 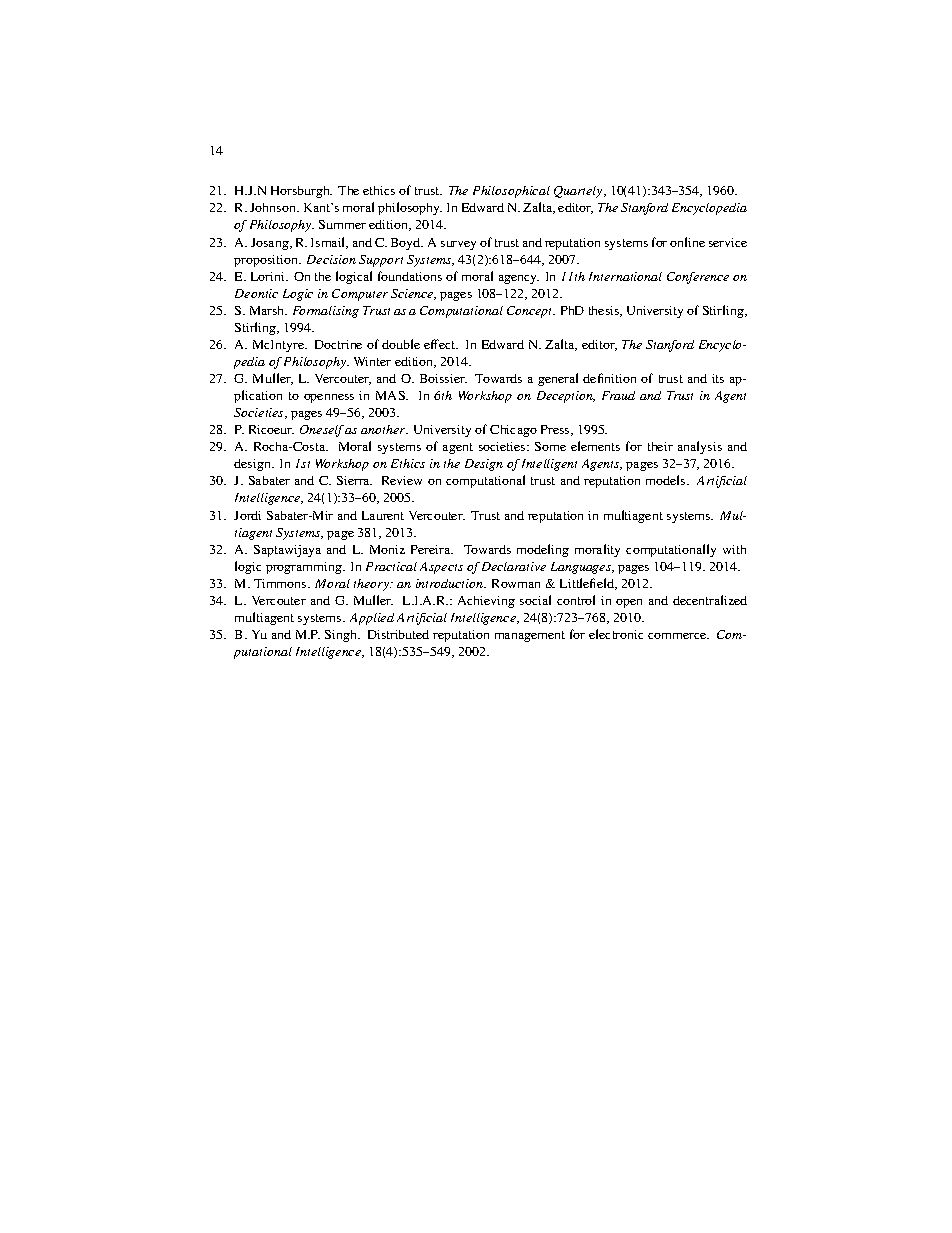 What do you see at coordinates (511, 192) in the image?
I see `Philosophical` at bounding box center [511, 192].
